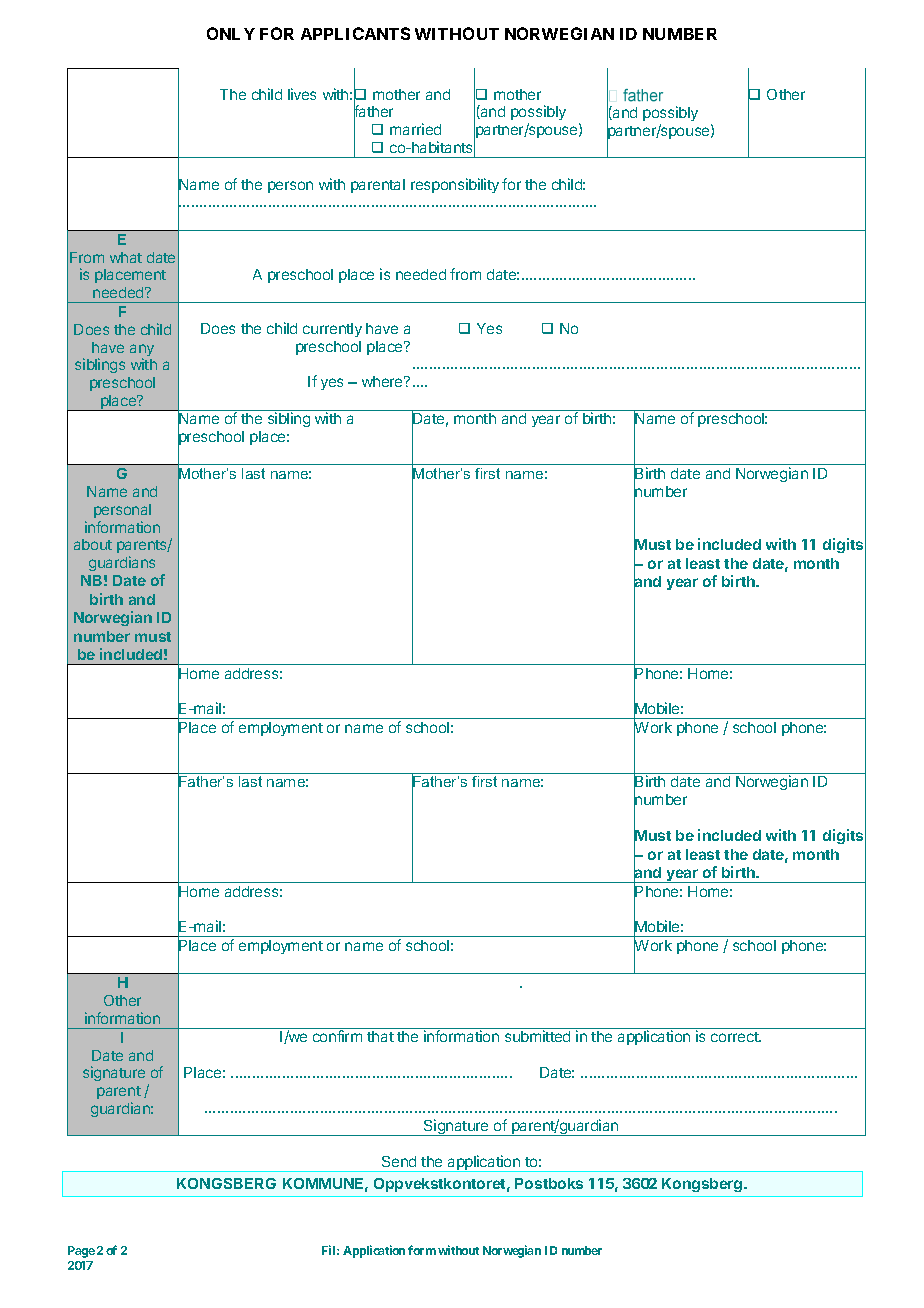  Describe the element at coordinates (231, 33) in the page. I see `ONLY` at that location.
